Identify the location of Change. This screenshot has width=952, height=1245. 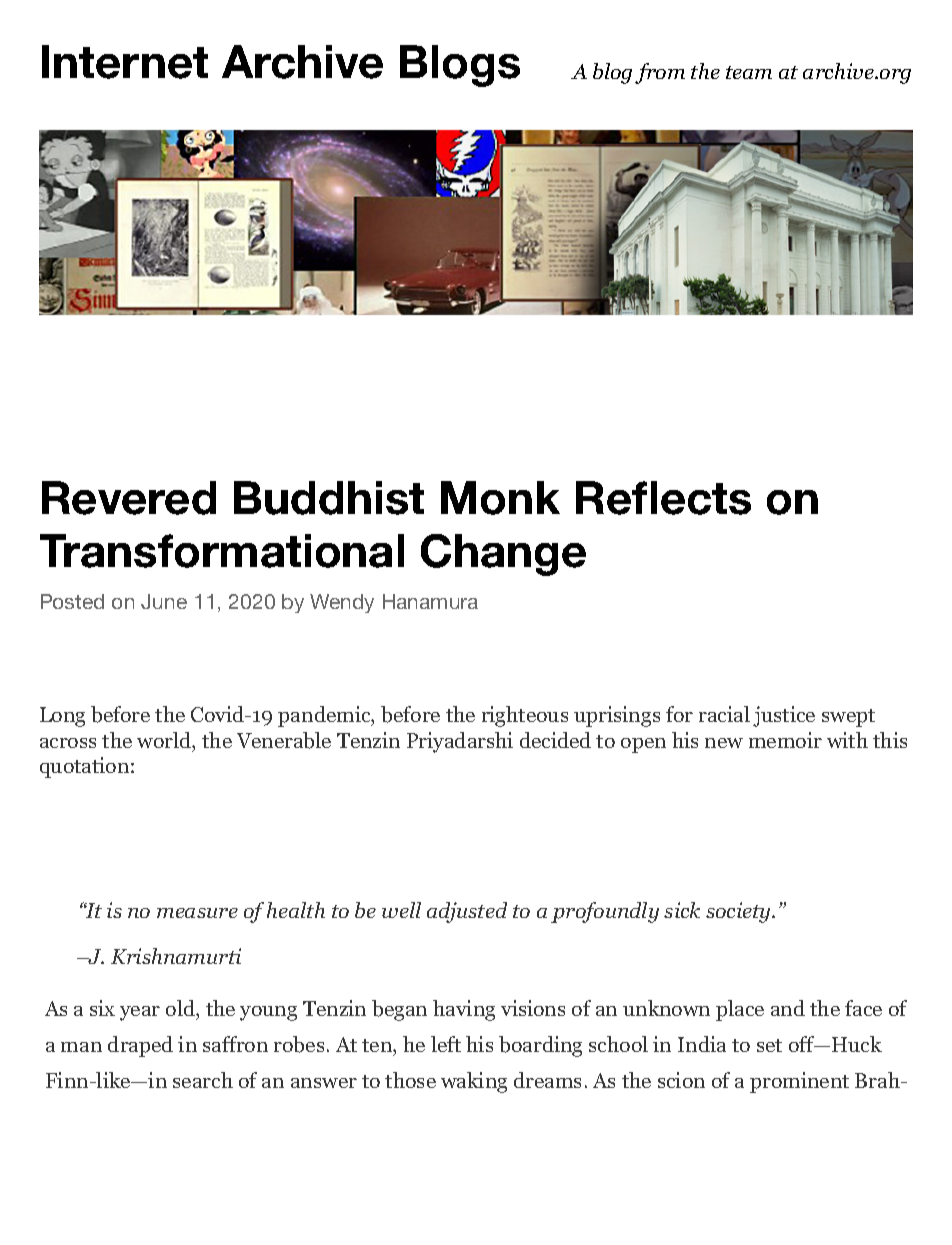
(503, 555).
